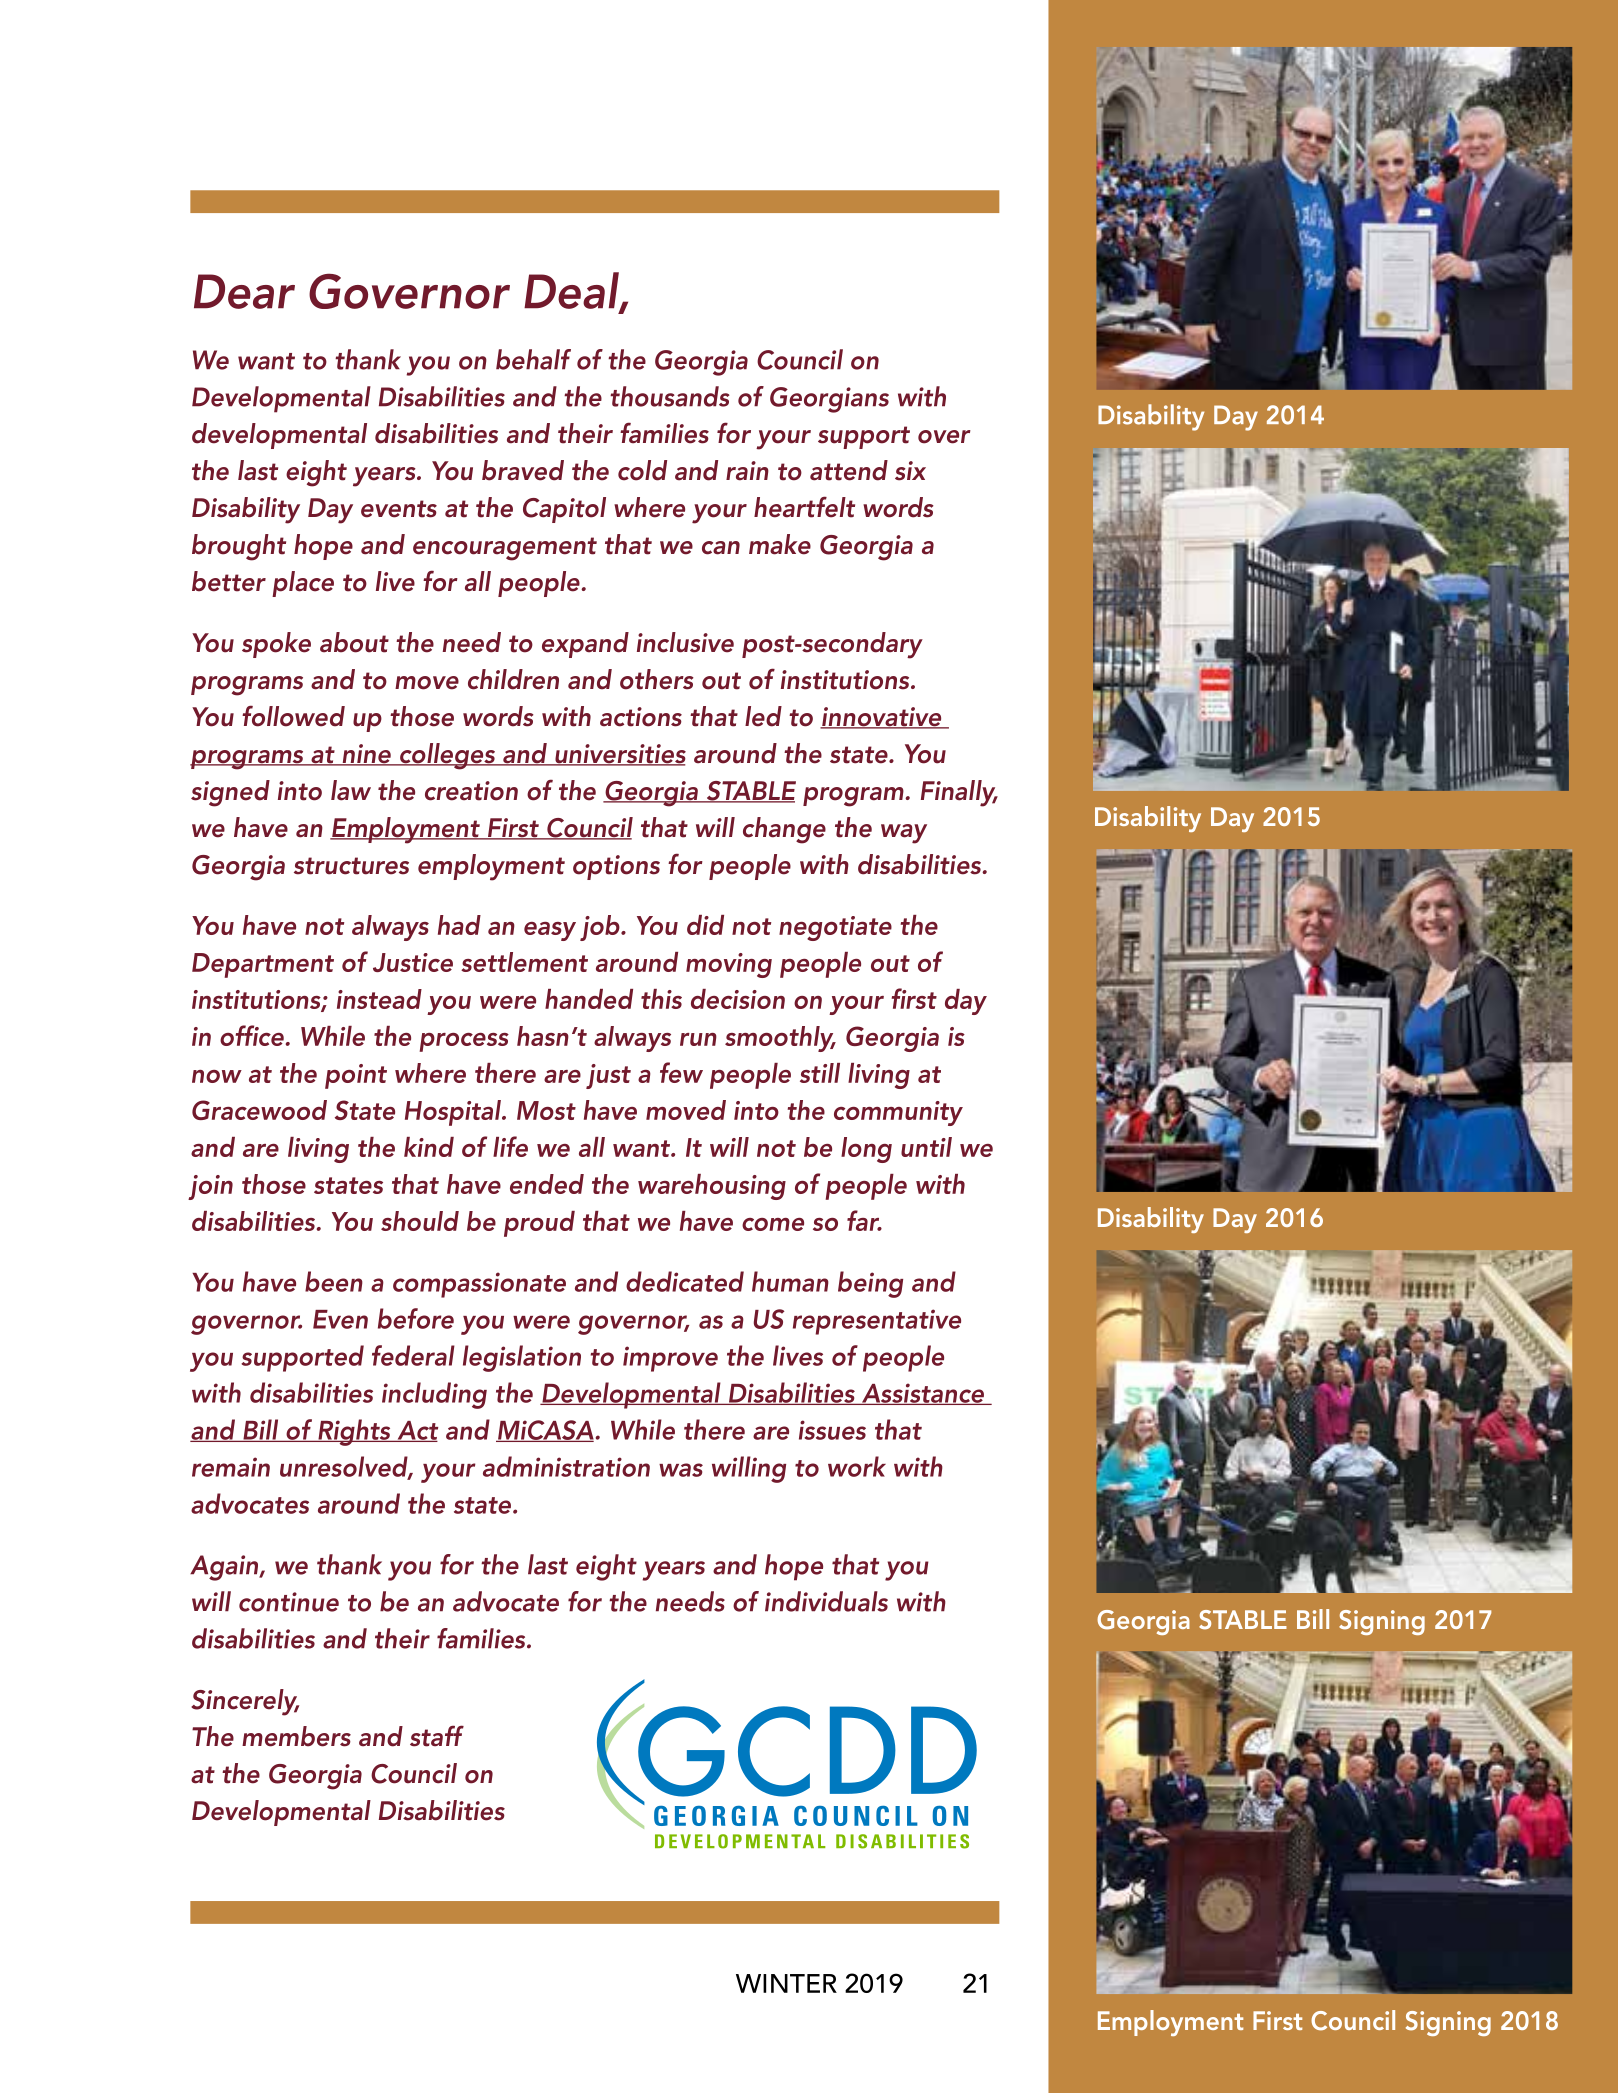 This image has width=1618, height=2093. Describe the element at coordinates (244, 291) in the image. I see `Dear` at that location.
